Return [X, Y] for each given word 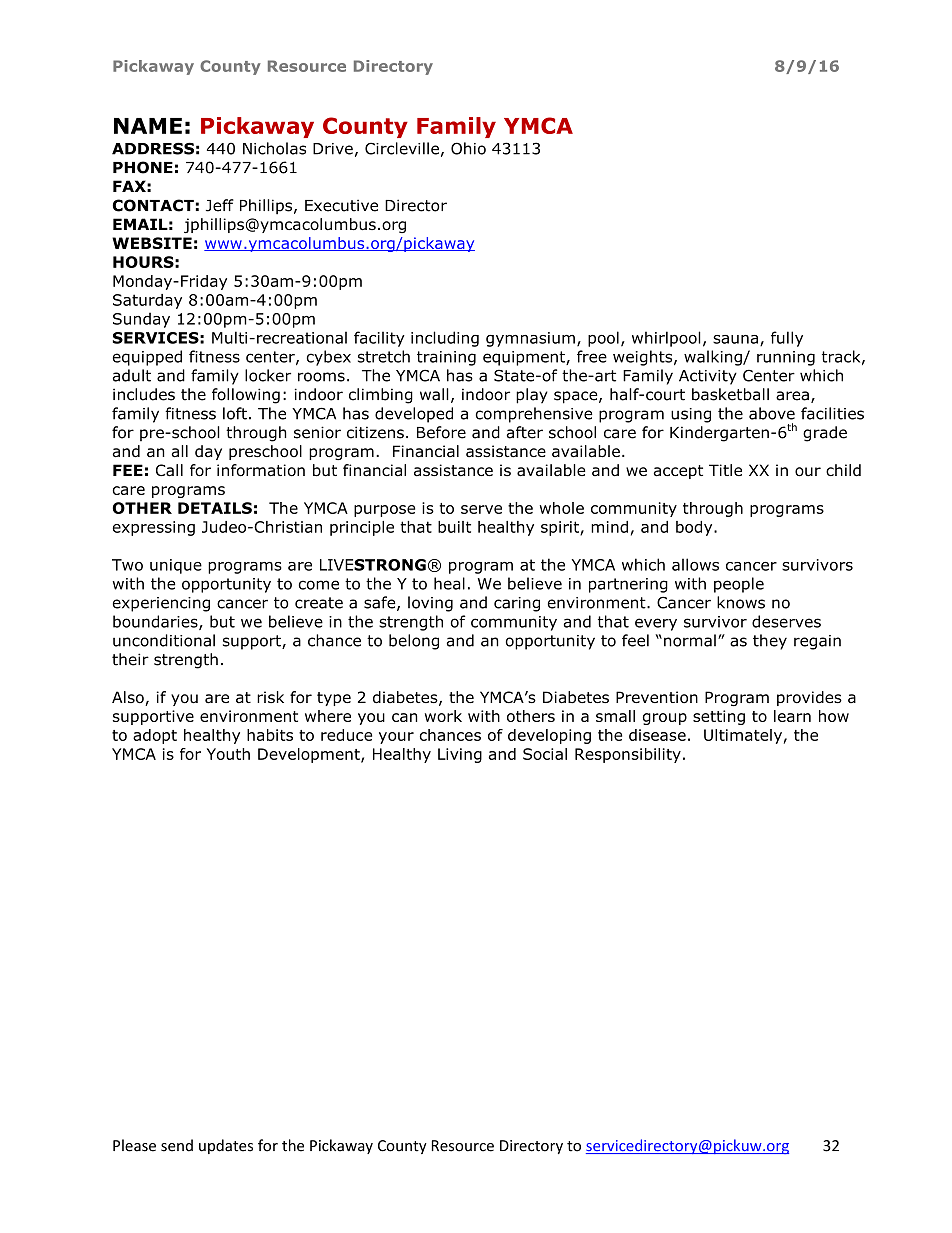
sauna [735, 339]
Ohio [468, 148]
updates [226, 1146]
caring [517, 604]
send [177, 1145]
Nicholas [274, 148]
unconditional [164, 640]
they [770, 642]
